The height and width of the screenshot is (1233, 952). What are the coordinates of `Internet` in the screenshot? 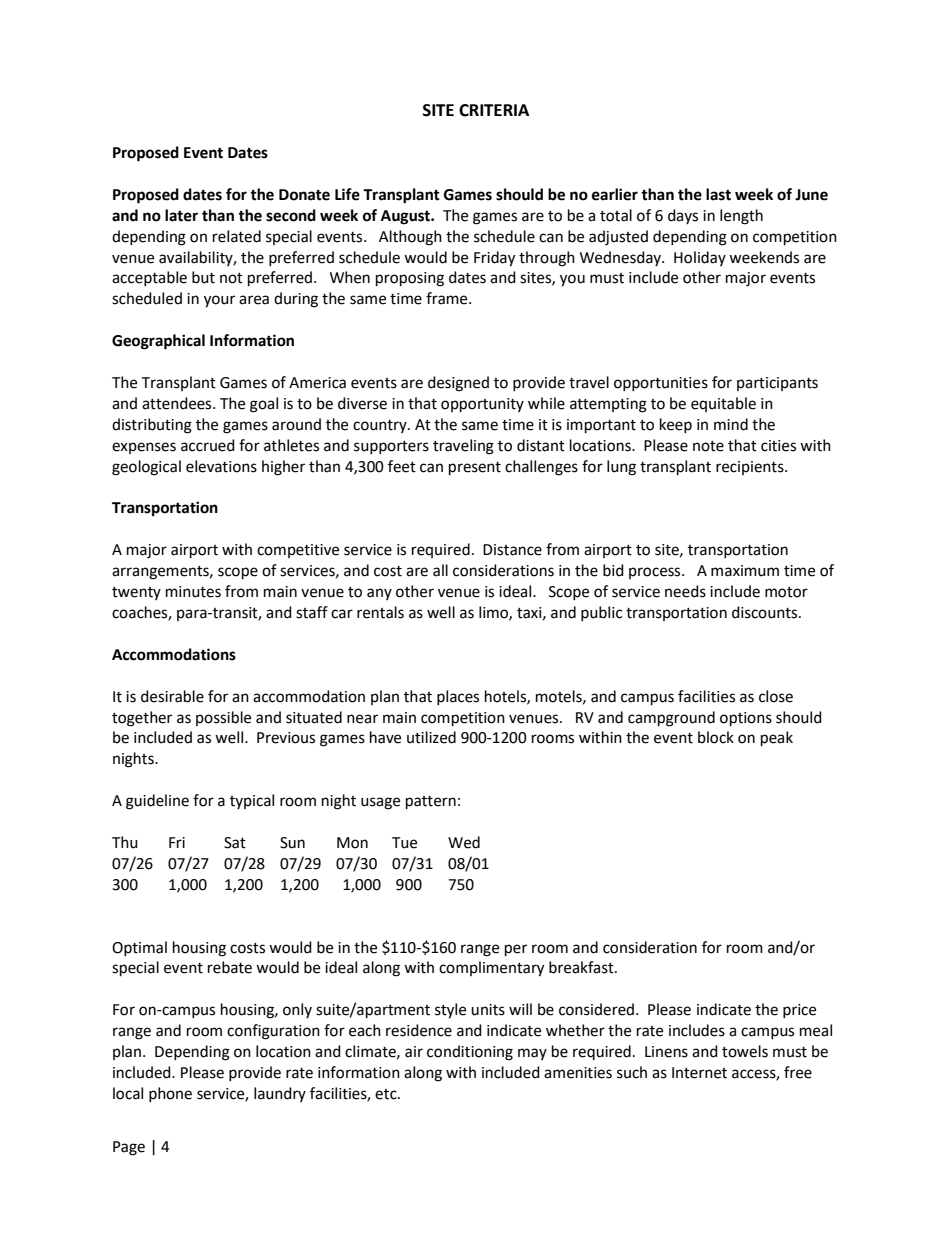 It's located at (699, 1073).
